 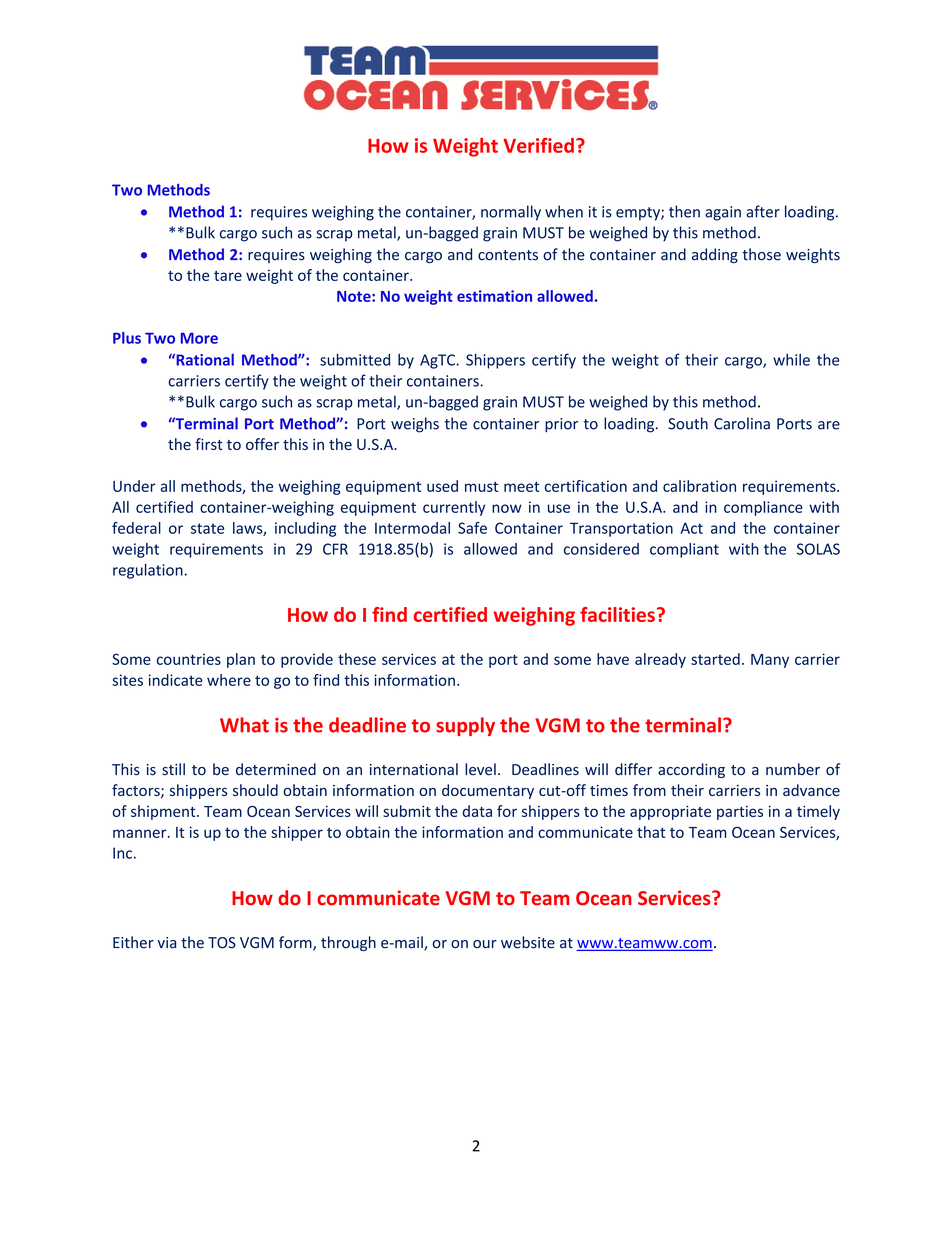 I want to click on weighs, so click(x=415, y=425).
